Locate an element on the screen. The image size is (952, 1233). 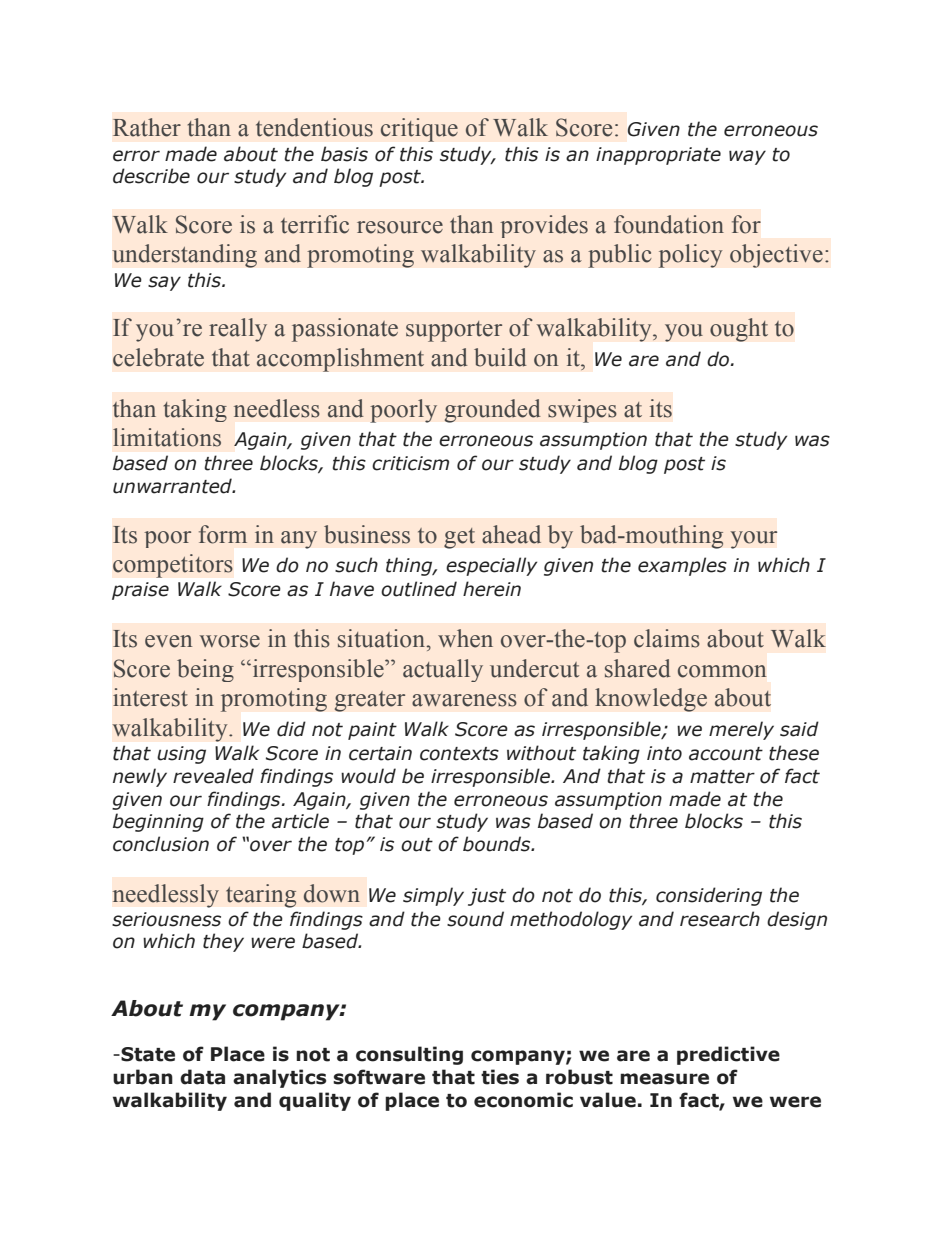
data is located at coordinates (202, 1077).
